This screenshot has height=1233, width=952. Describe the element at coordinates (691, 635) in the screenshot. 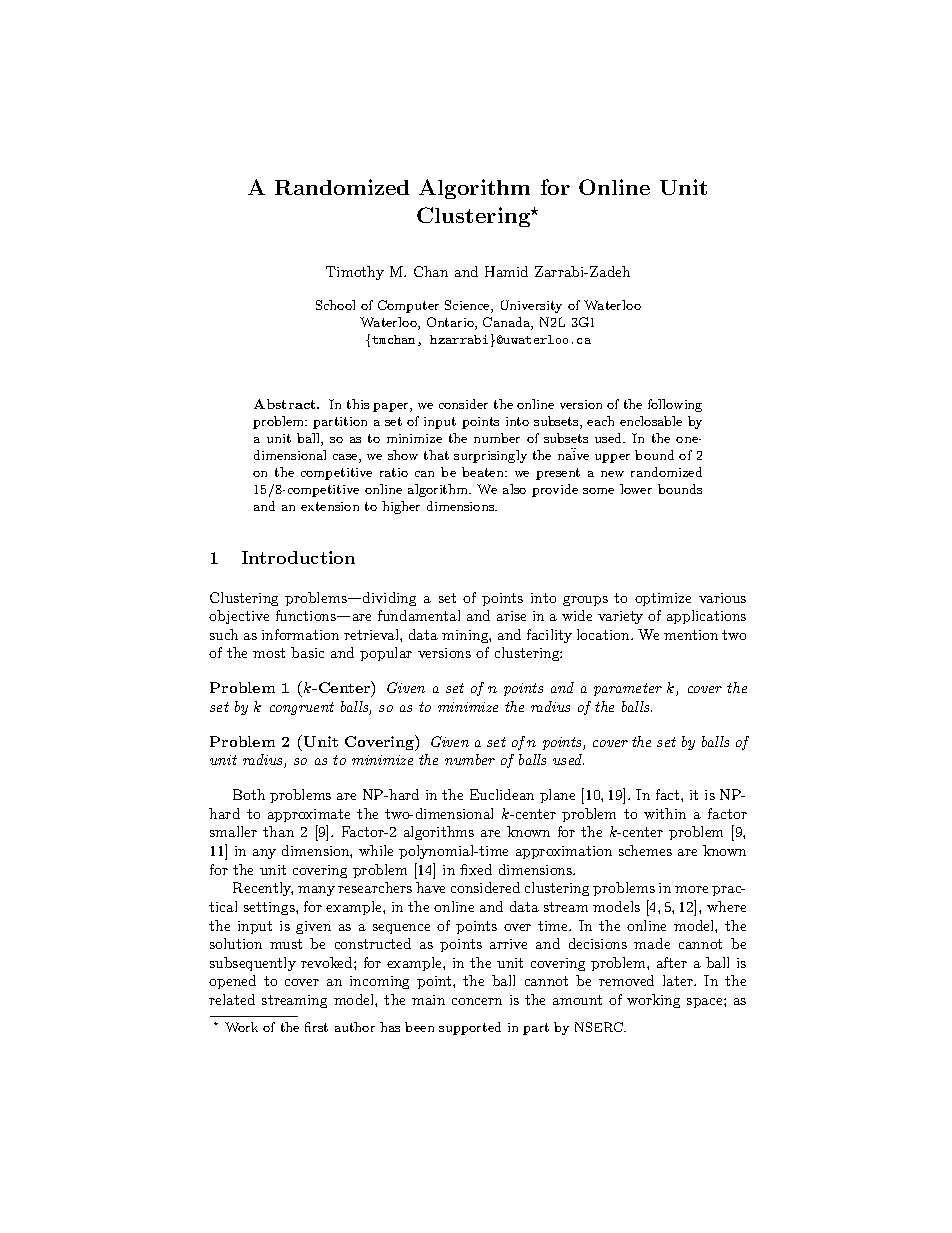

I see `mention` at that location.
